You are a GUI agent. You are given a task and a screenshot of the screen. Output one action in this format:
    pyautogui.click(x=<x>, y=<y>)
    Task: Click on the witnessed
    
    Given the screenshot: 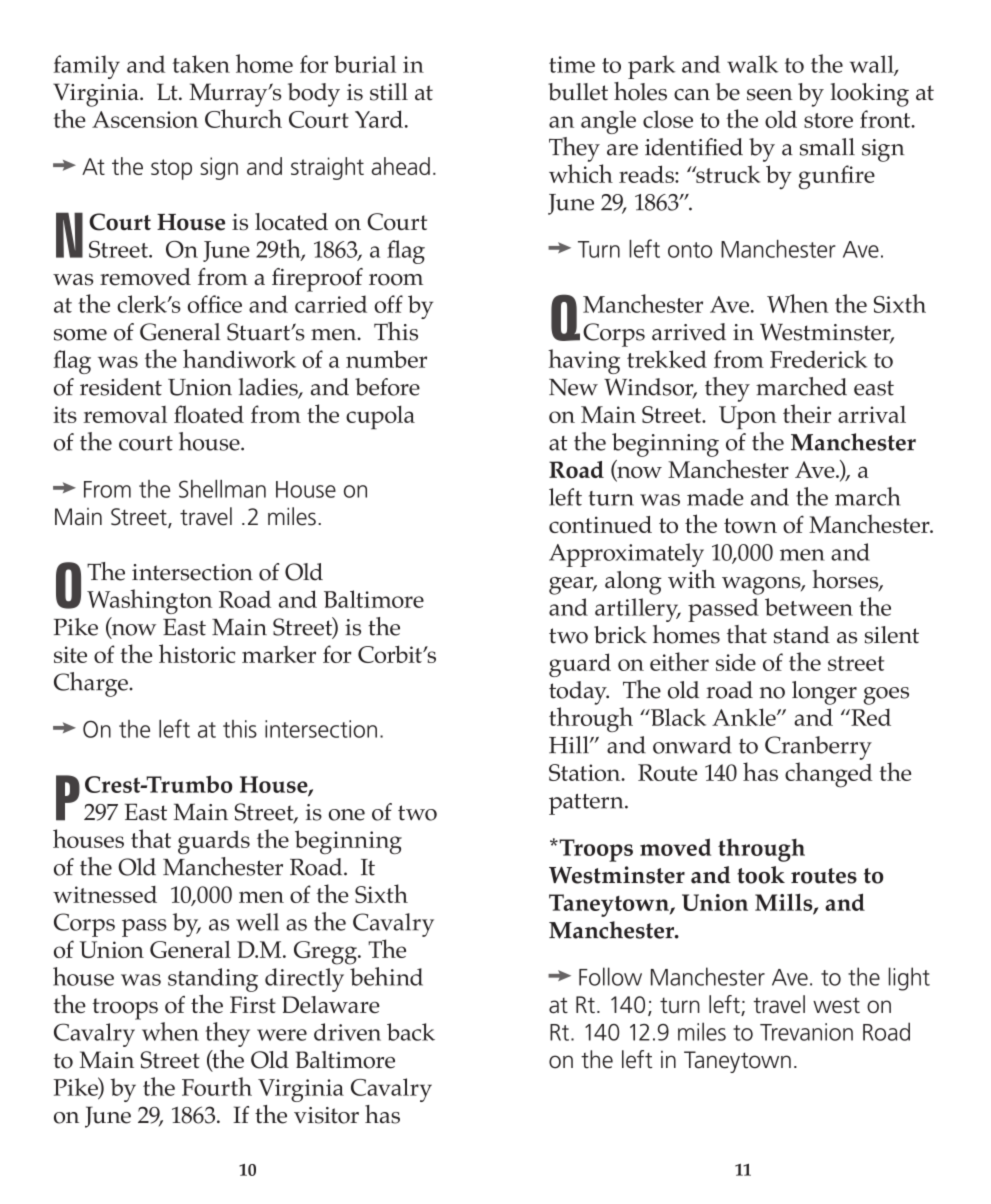 What is the action you would take?
    pyautogui.click(x=105, y=894)
